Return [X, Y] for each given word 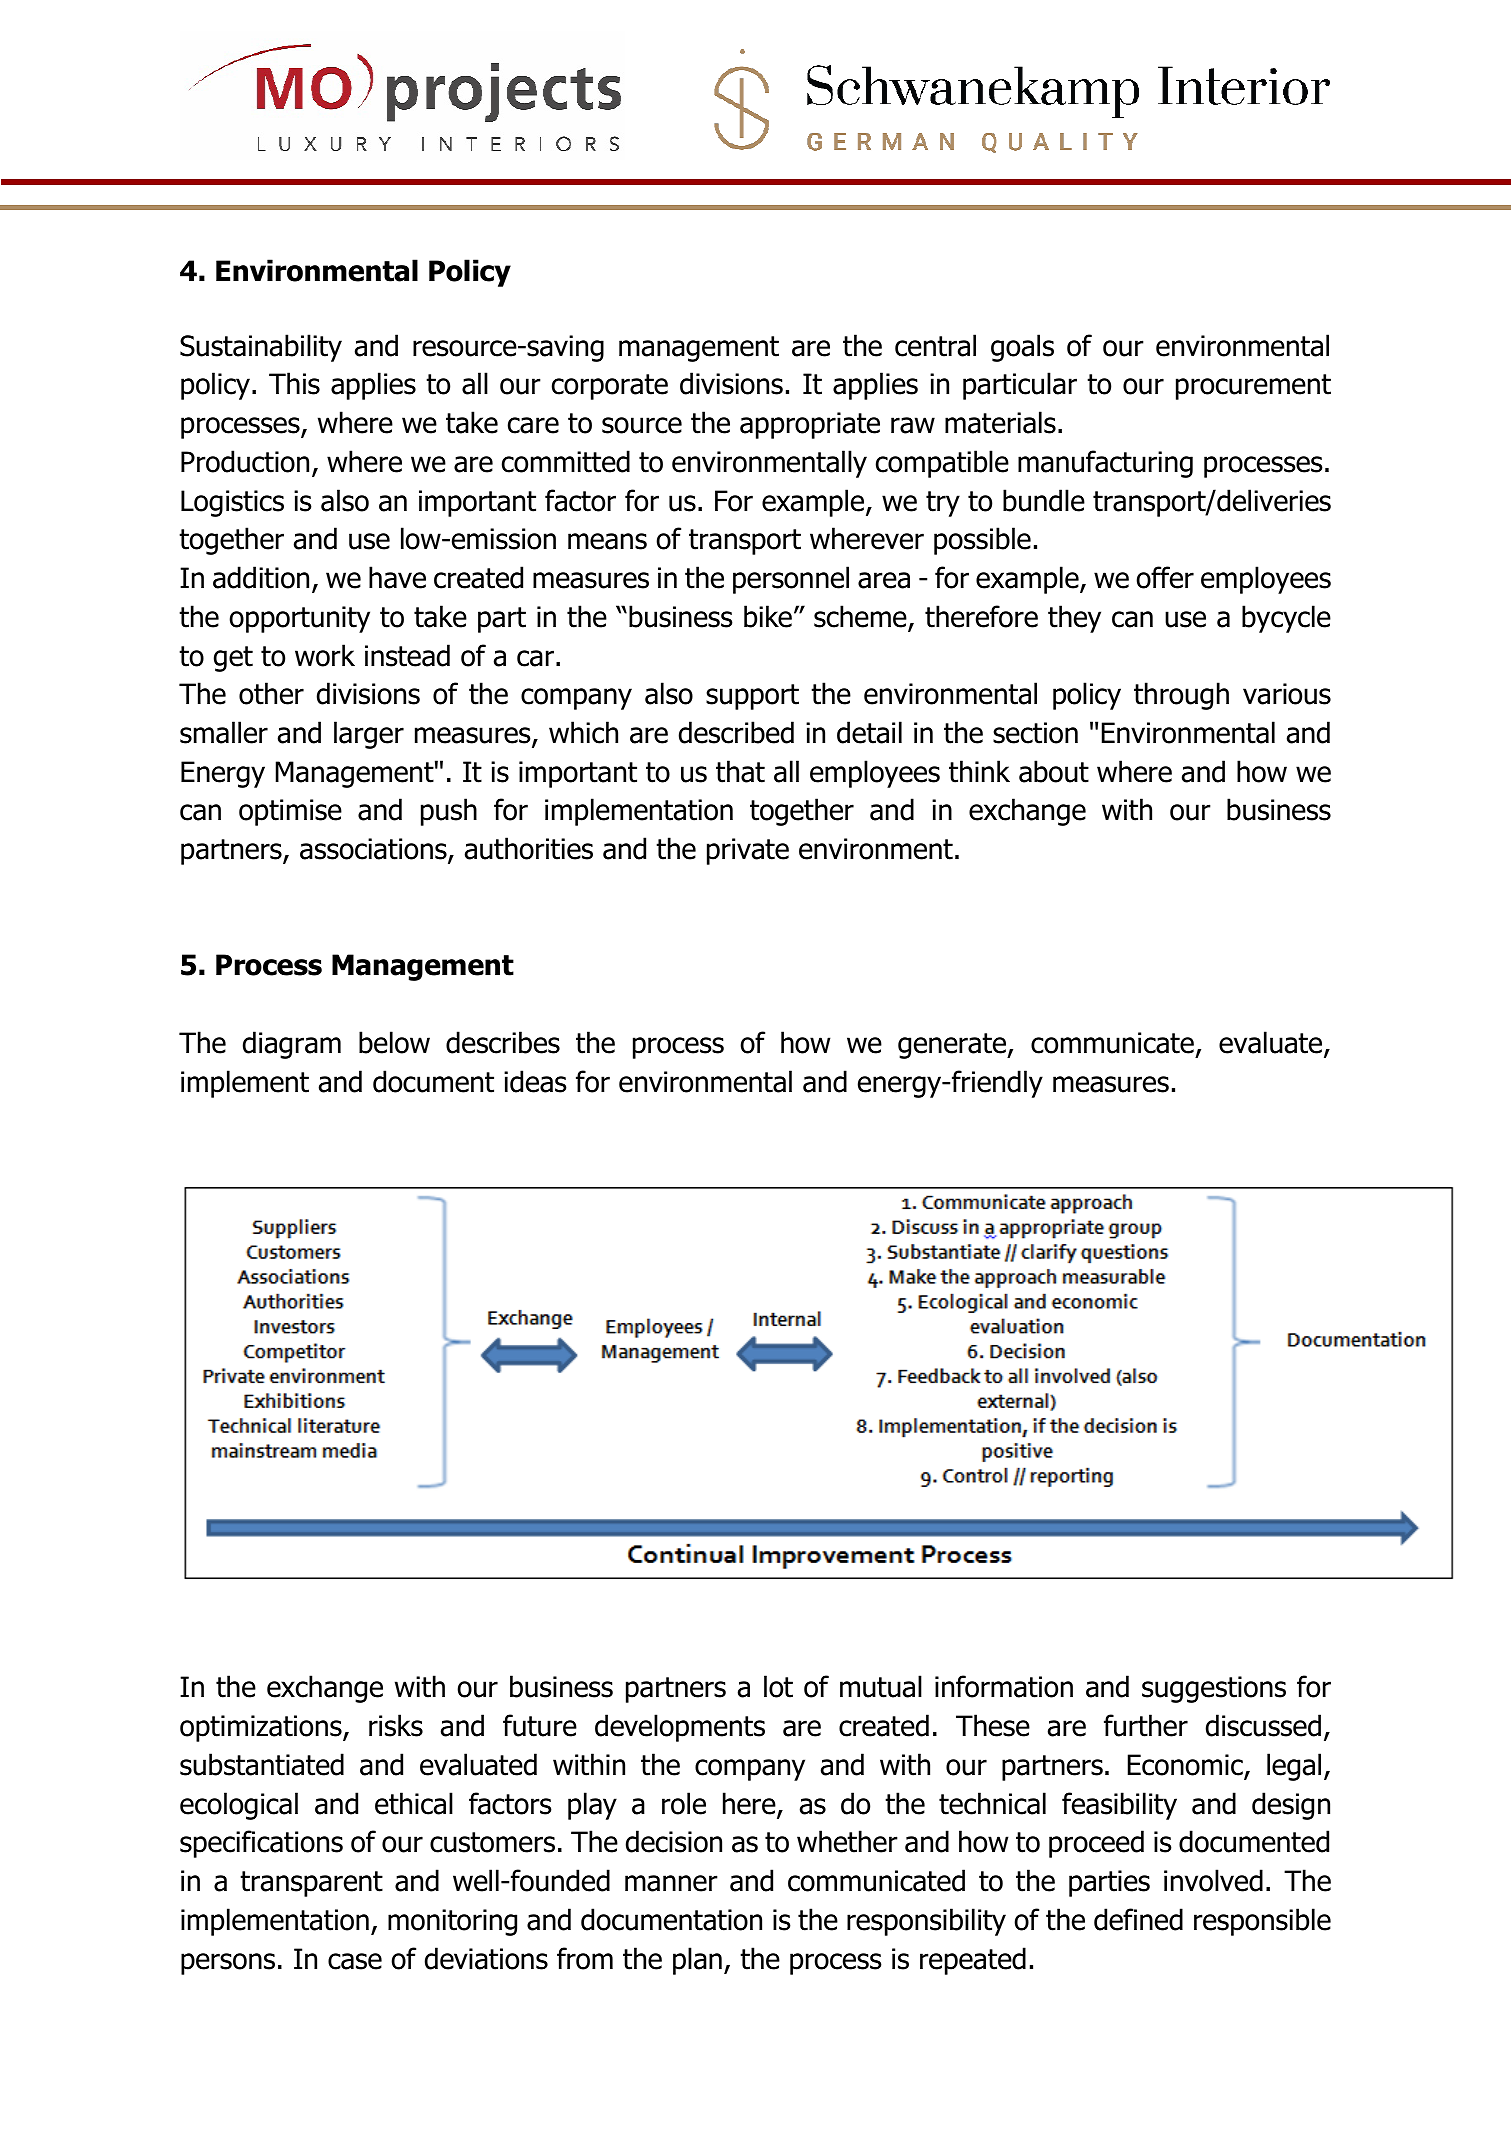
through [1181, 696]
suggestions [1214, 1689]
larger [369, 735]
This [294, 383]
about [1054, 771]
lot [778, 1686]
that [740, 771]
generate [953, 1046]
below [394, 1042]
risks [396, 1725]
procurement [1253, 387]
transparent [311, 1884]
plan [697, 1961]
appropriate [810, 425]
